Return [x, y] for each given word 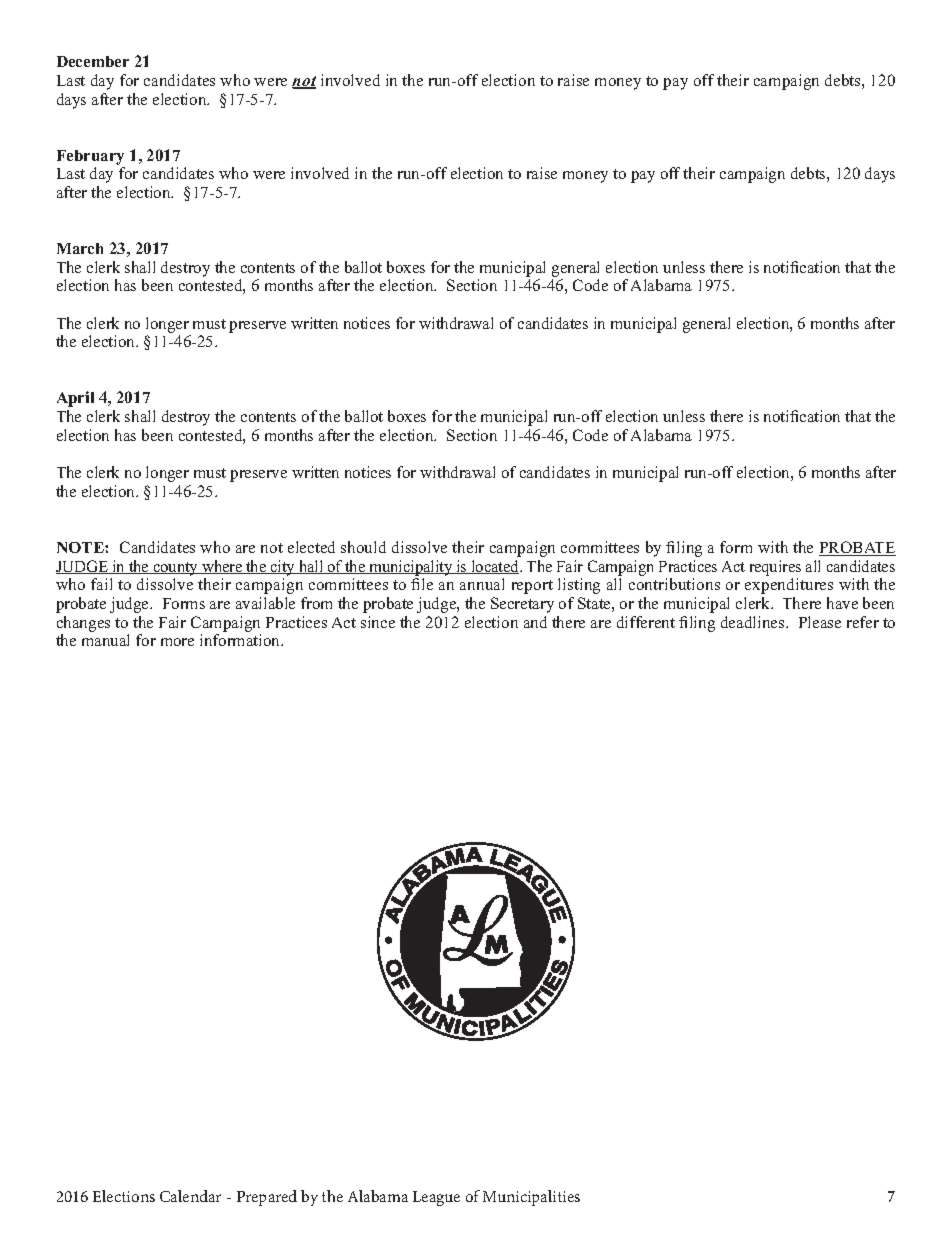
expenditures [789, 586]
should [363, 547]
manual [105, 640]
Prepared [267, 1198]
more [177, 642]
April [75, 399]
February [90, 157]
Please [820, 622]
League [436, 1198]
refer [863, 622]
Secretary [522, 605]
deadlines [754, 622]
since [378, 622]
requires [775, 568]
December [93, 61]
